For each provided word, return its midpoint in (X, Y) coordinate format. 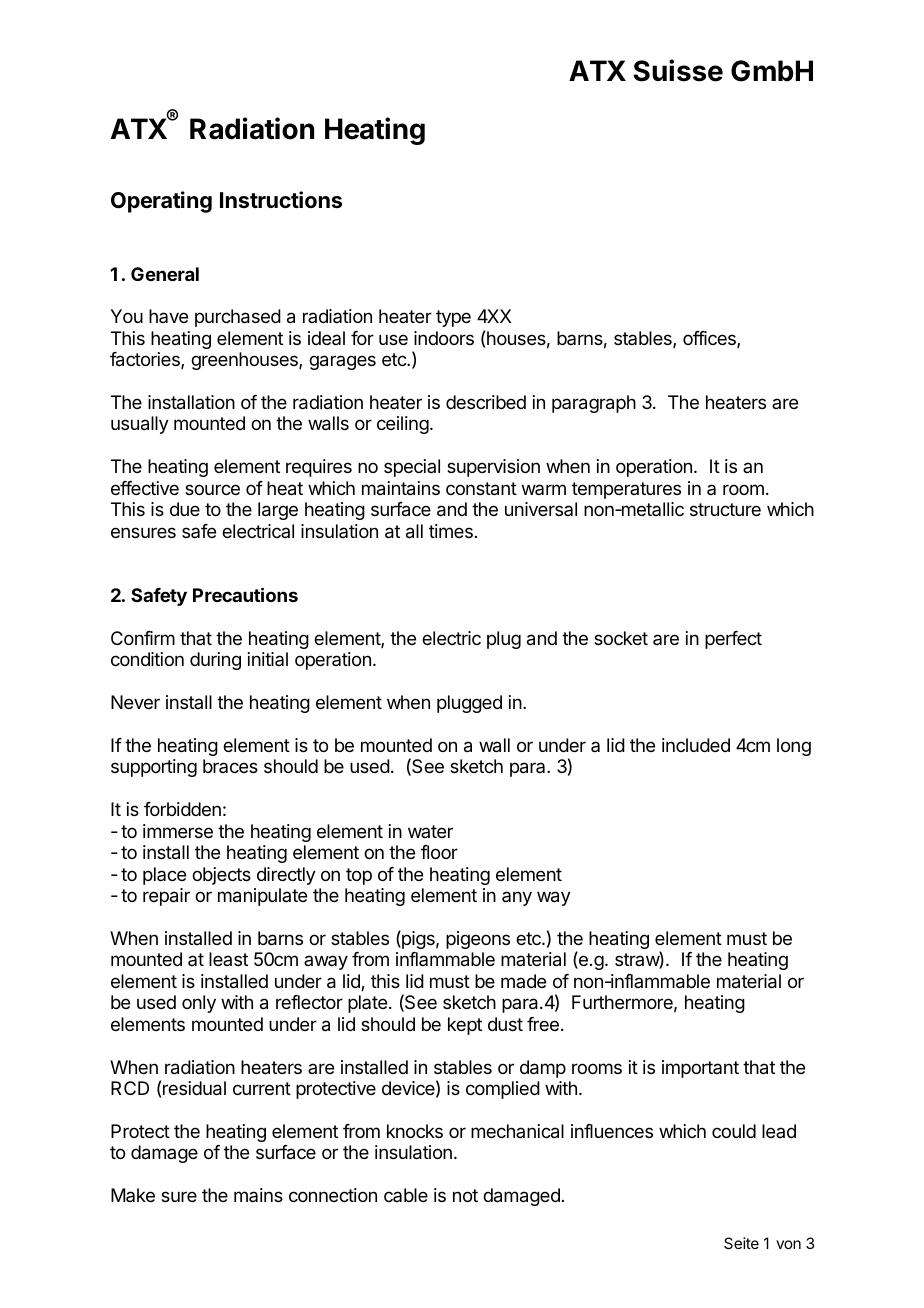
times (451, 531)
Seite (741, 1243)
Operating (161, 202)
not (465, 1195)
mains (258, 1195)
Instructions (281, 200)
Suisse (678, 70)
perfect (733, 640)
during (215, 661)
